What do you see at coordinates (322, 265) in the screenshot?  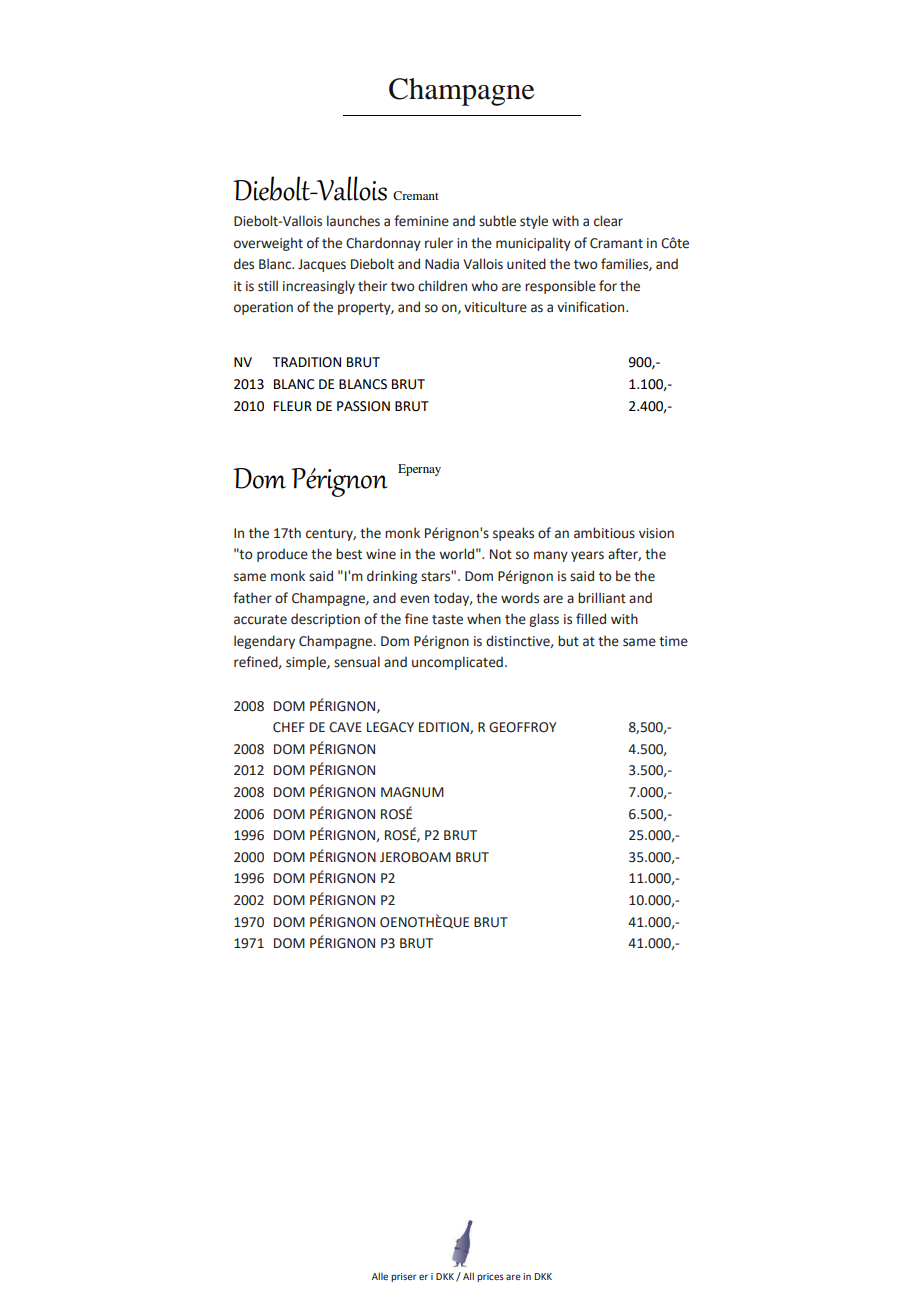 I see `Jacques` at bounding box center [322, 265].
